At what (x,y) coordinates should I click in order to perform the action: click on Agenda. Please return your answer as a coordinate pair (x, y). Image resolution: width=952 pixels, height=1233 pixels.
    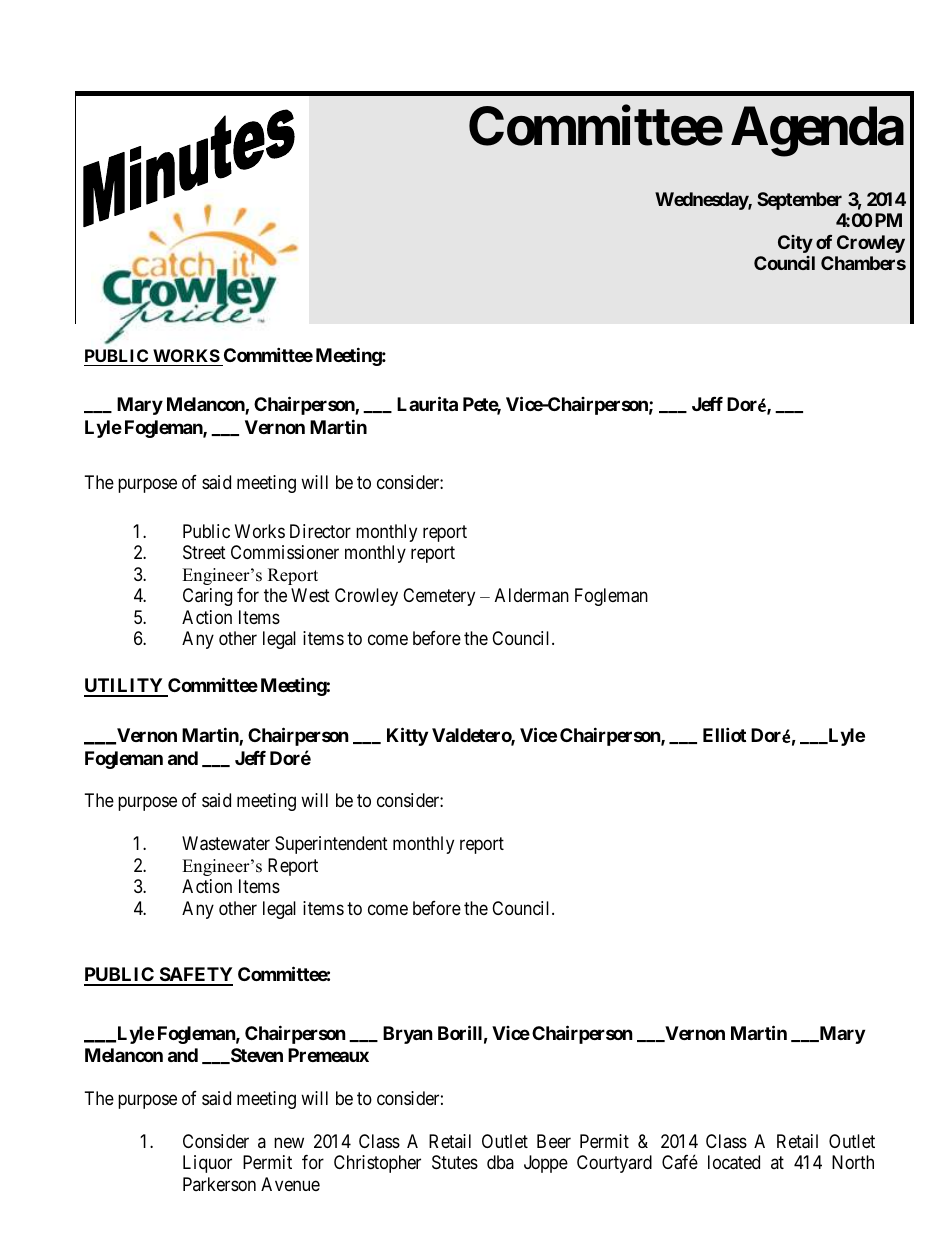
    Looking at the image, I should click on (817, 131).
